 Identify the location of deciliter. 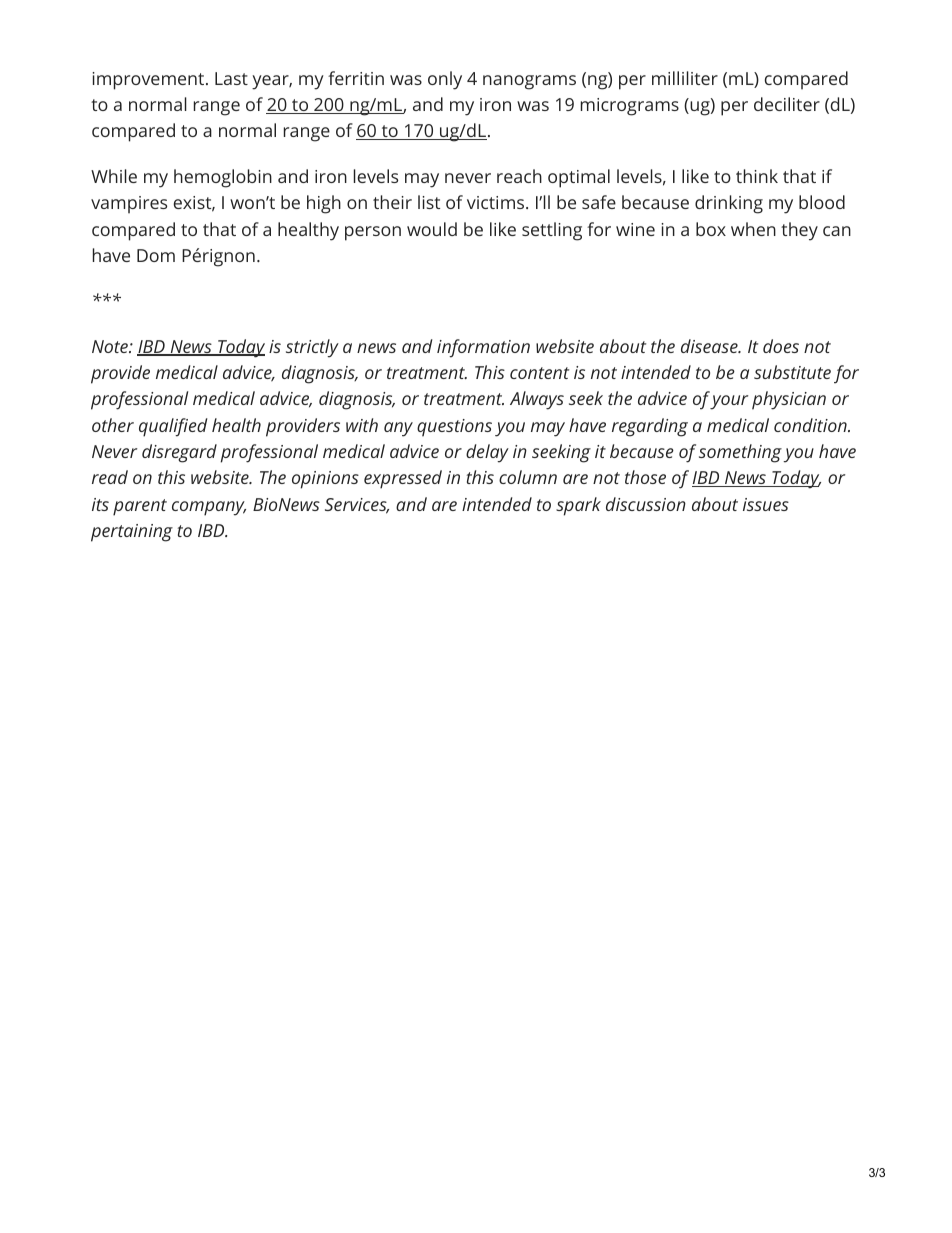
(787, 104).
